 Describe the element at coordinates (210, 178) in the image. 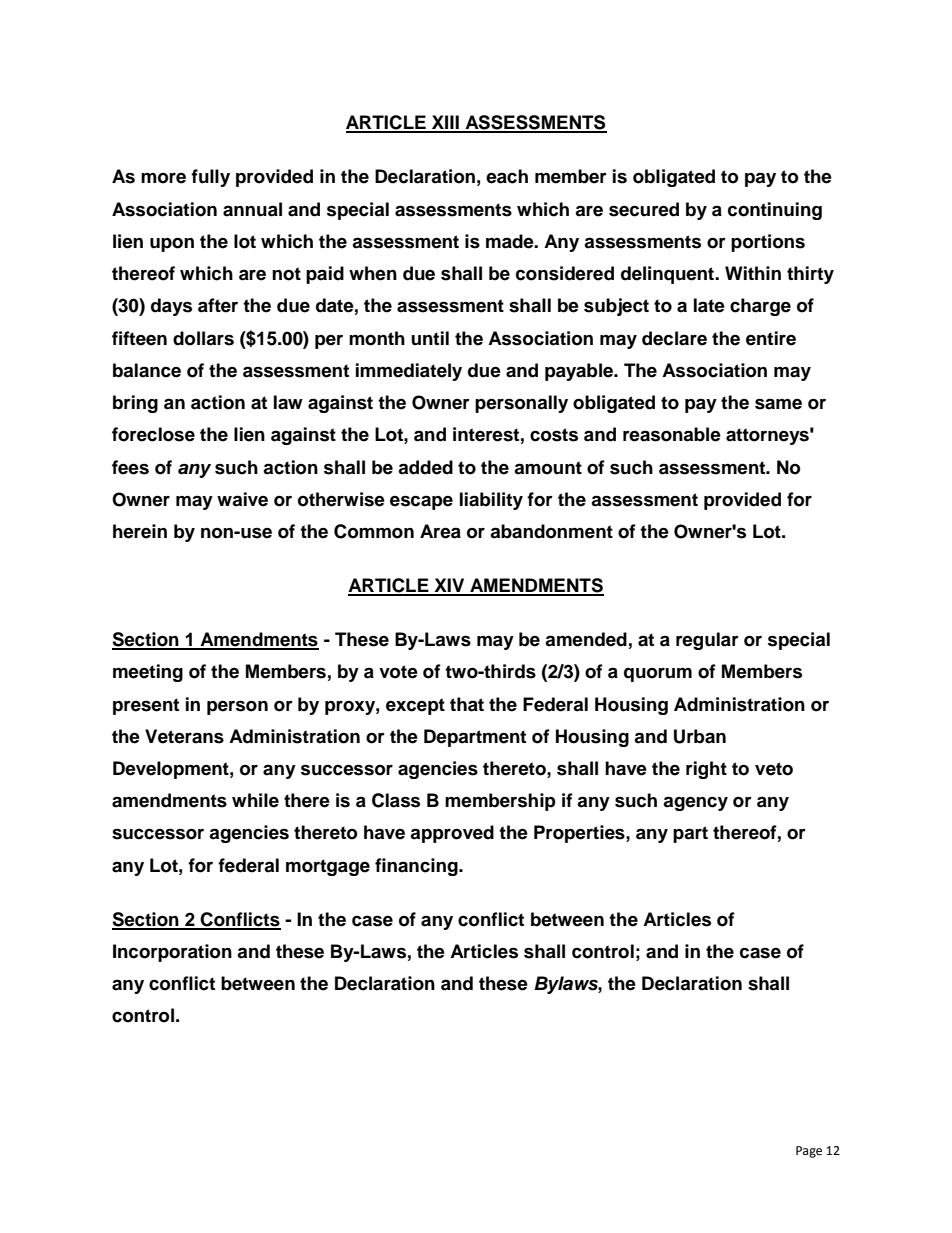

I see `fully` at that location.
